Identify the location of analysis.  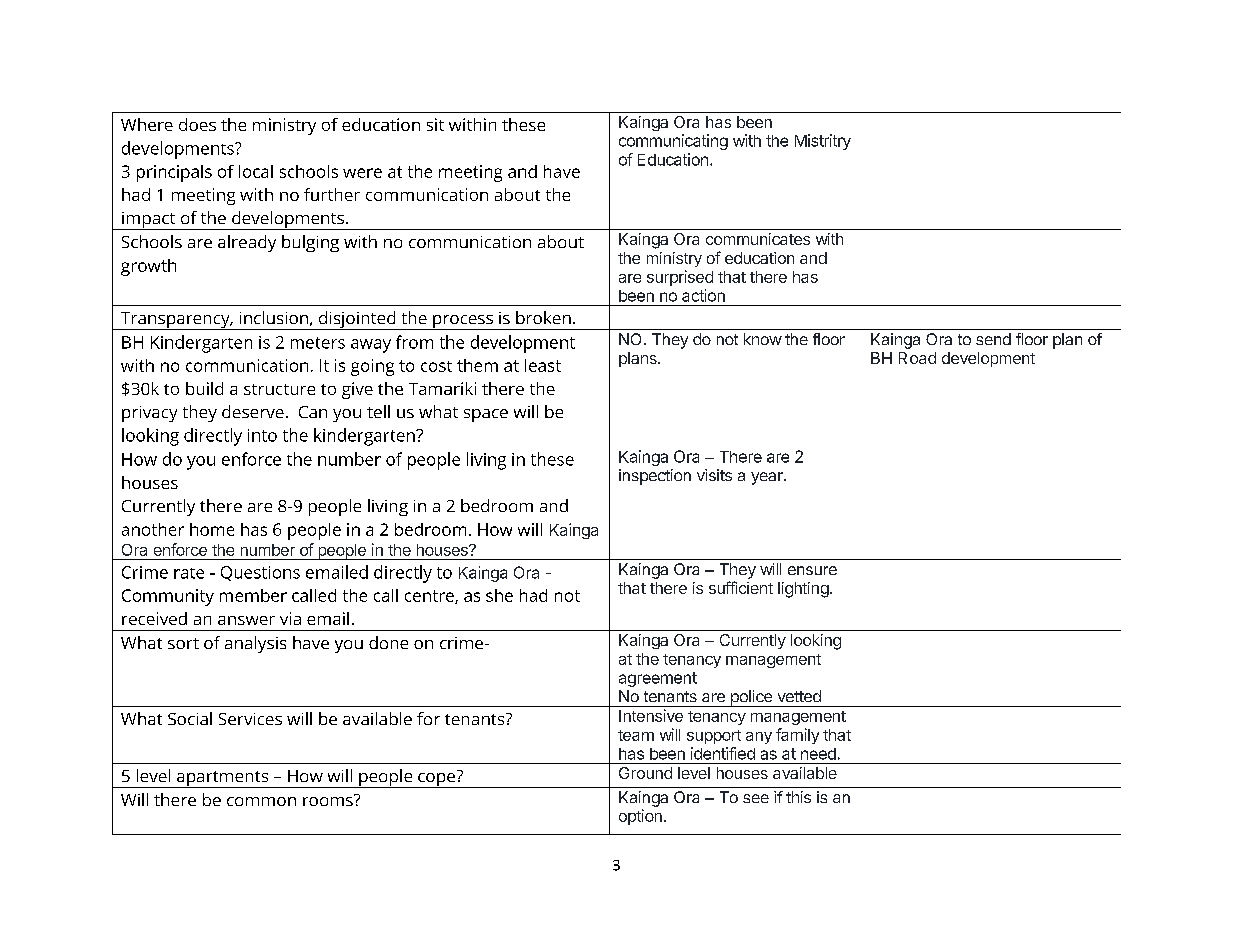
(255, 644).
